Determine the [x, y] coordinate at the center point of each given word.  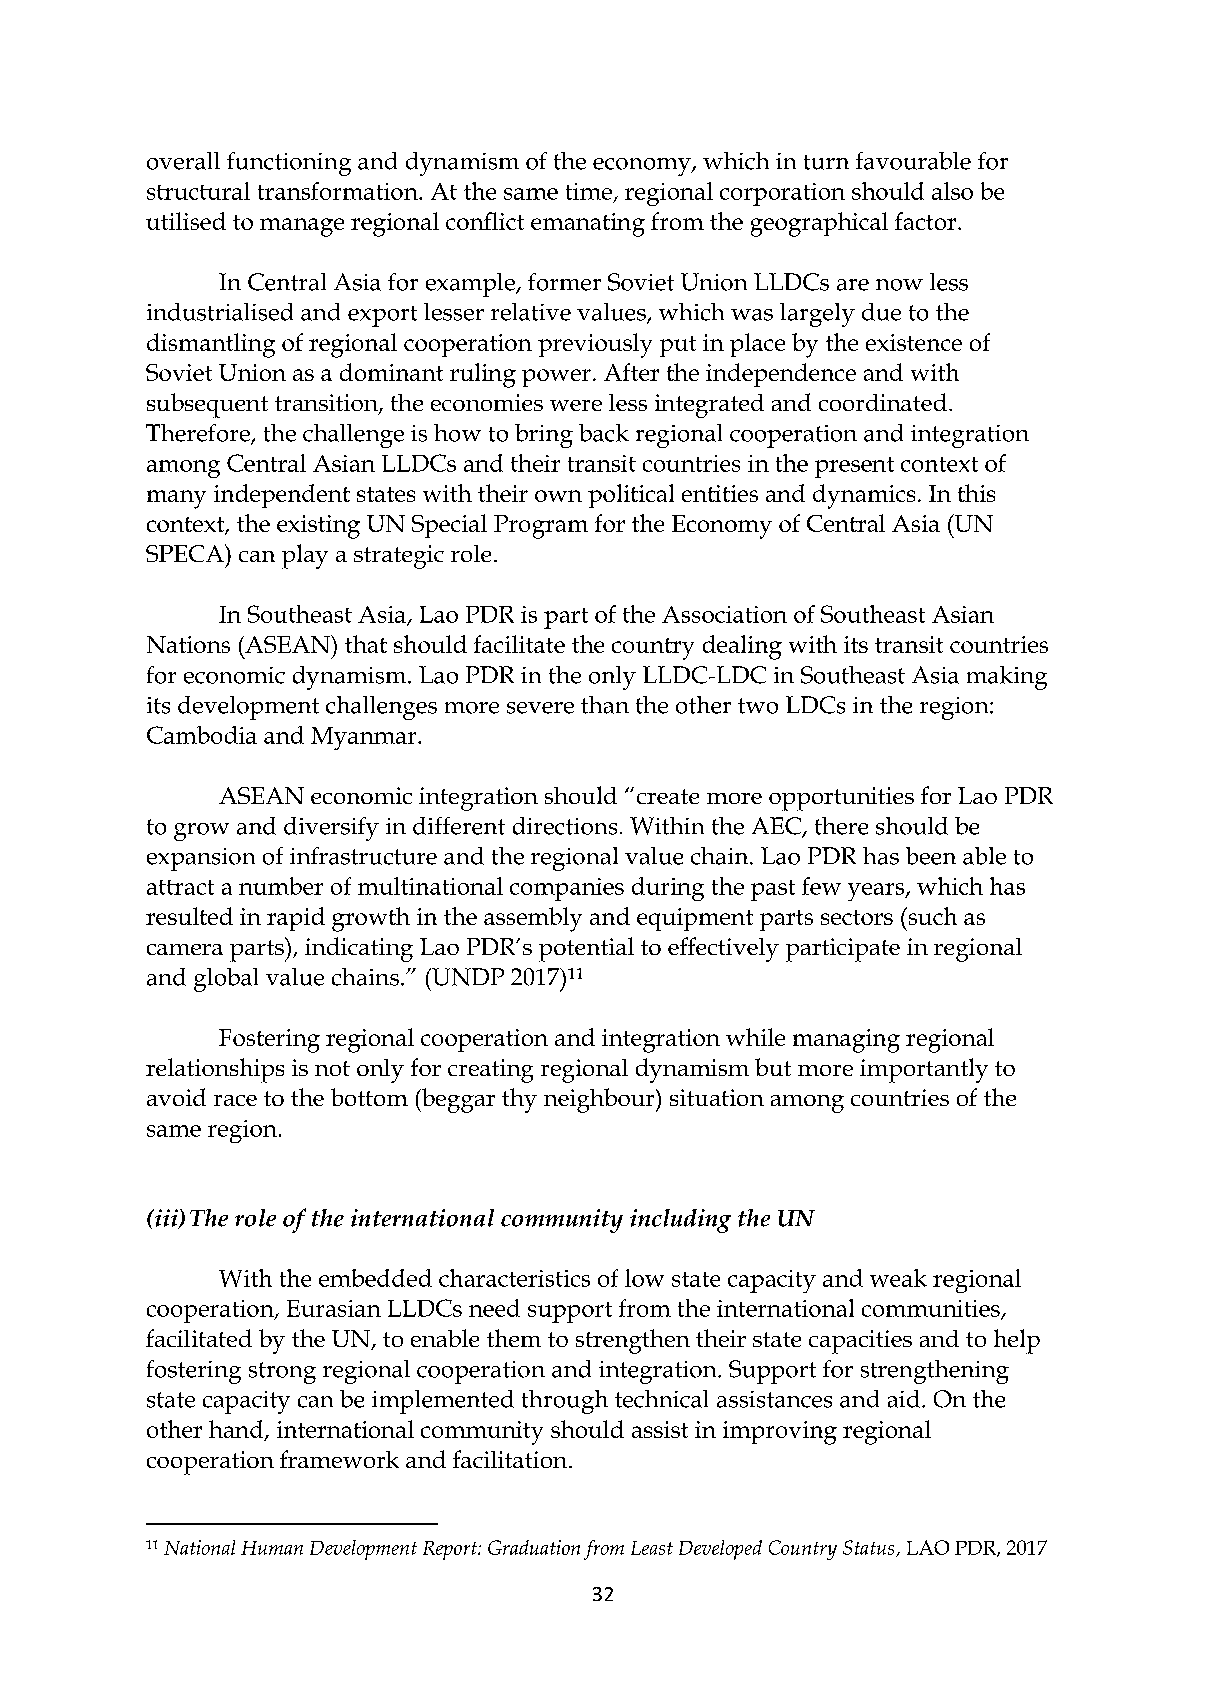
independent [282, 496]
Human [272, 1548]
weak [898, 1278]
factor [927, 221]
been [931, 856]
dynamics [864, 496]
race [235, 1100]
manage [302, 227]
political [631, 496]
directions [565, 826]
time [589, 191]
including [680, 1221]
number [281, 886]
